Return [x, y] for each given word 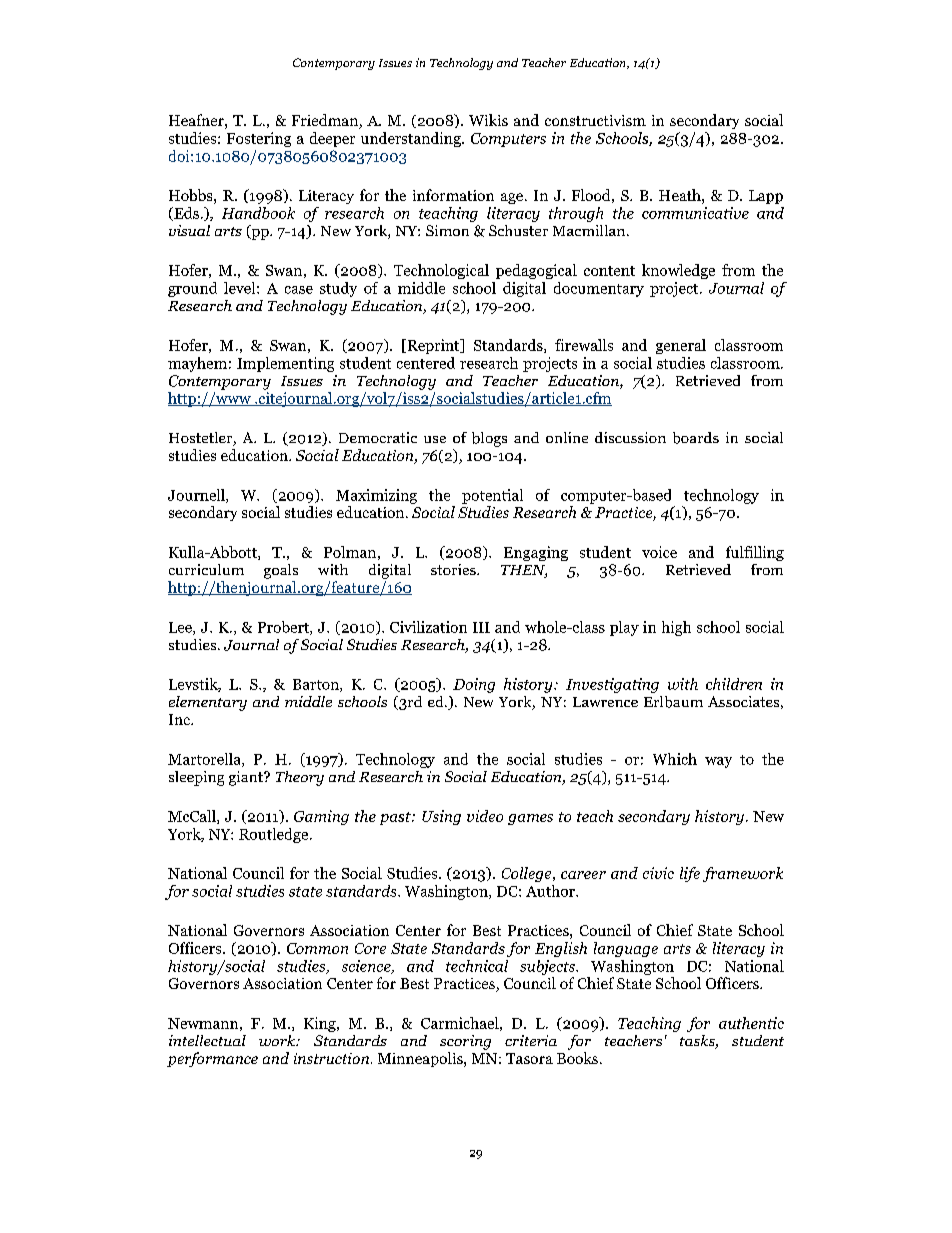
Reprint [433, 346]
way [718, 762]
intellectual [207, 1040]
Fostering [259, 139]
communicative [695, 213]
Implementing [285, 364]
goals [281, 571]
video [485, 816]
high [676, 628]
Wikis [488, 120]
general [681, 346]
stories [454, 569]
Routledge [275, 835]
